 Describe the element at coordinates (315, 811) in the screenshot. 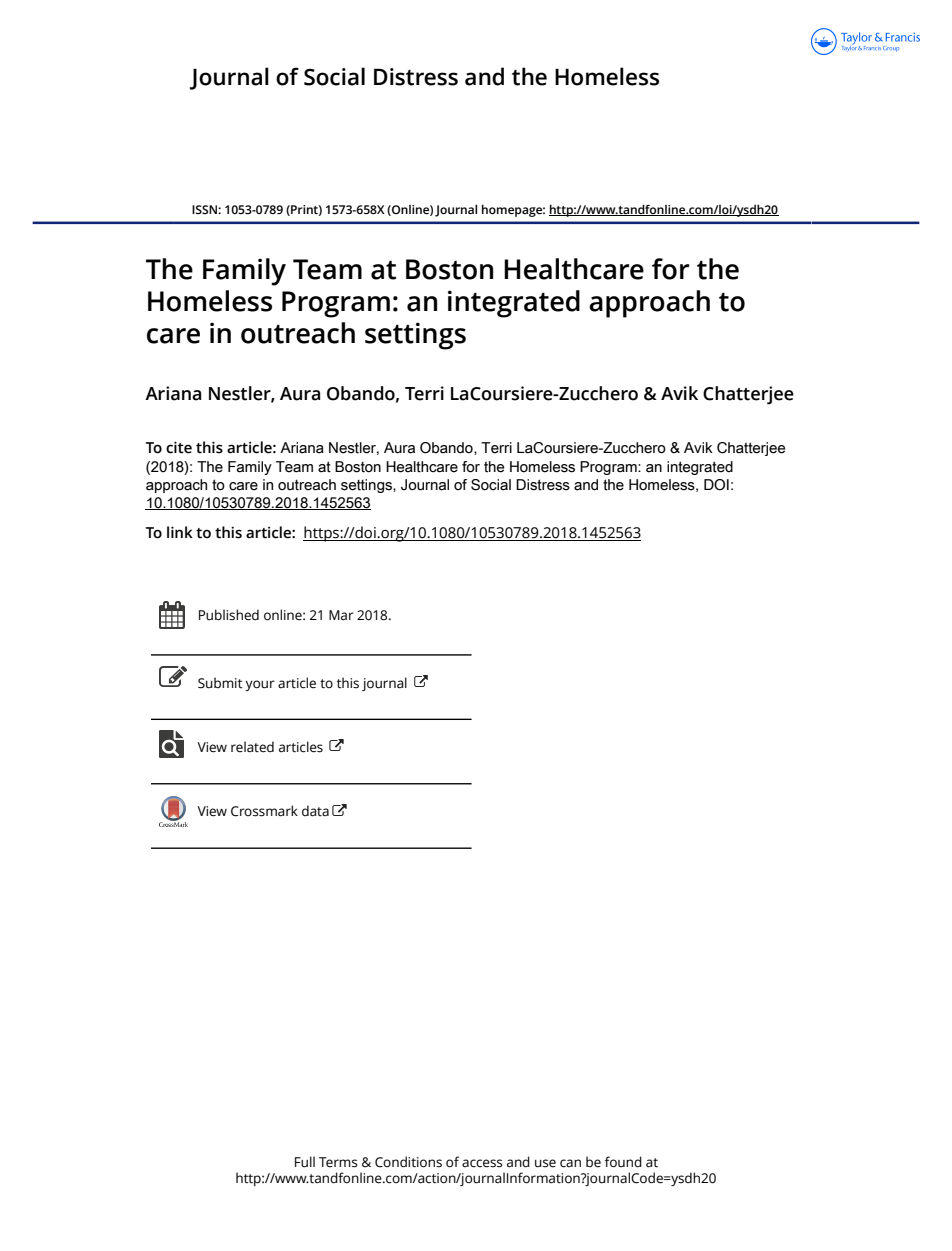

I see `data` at that location.
